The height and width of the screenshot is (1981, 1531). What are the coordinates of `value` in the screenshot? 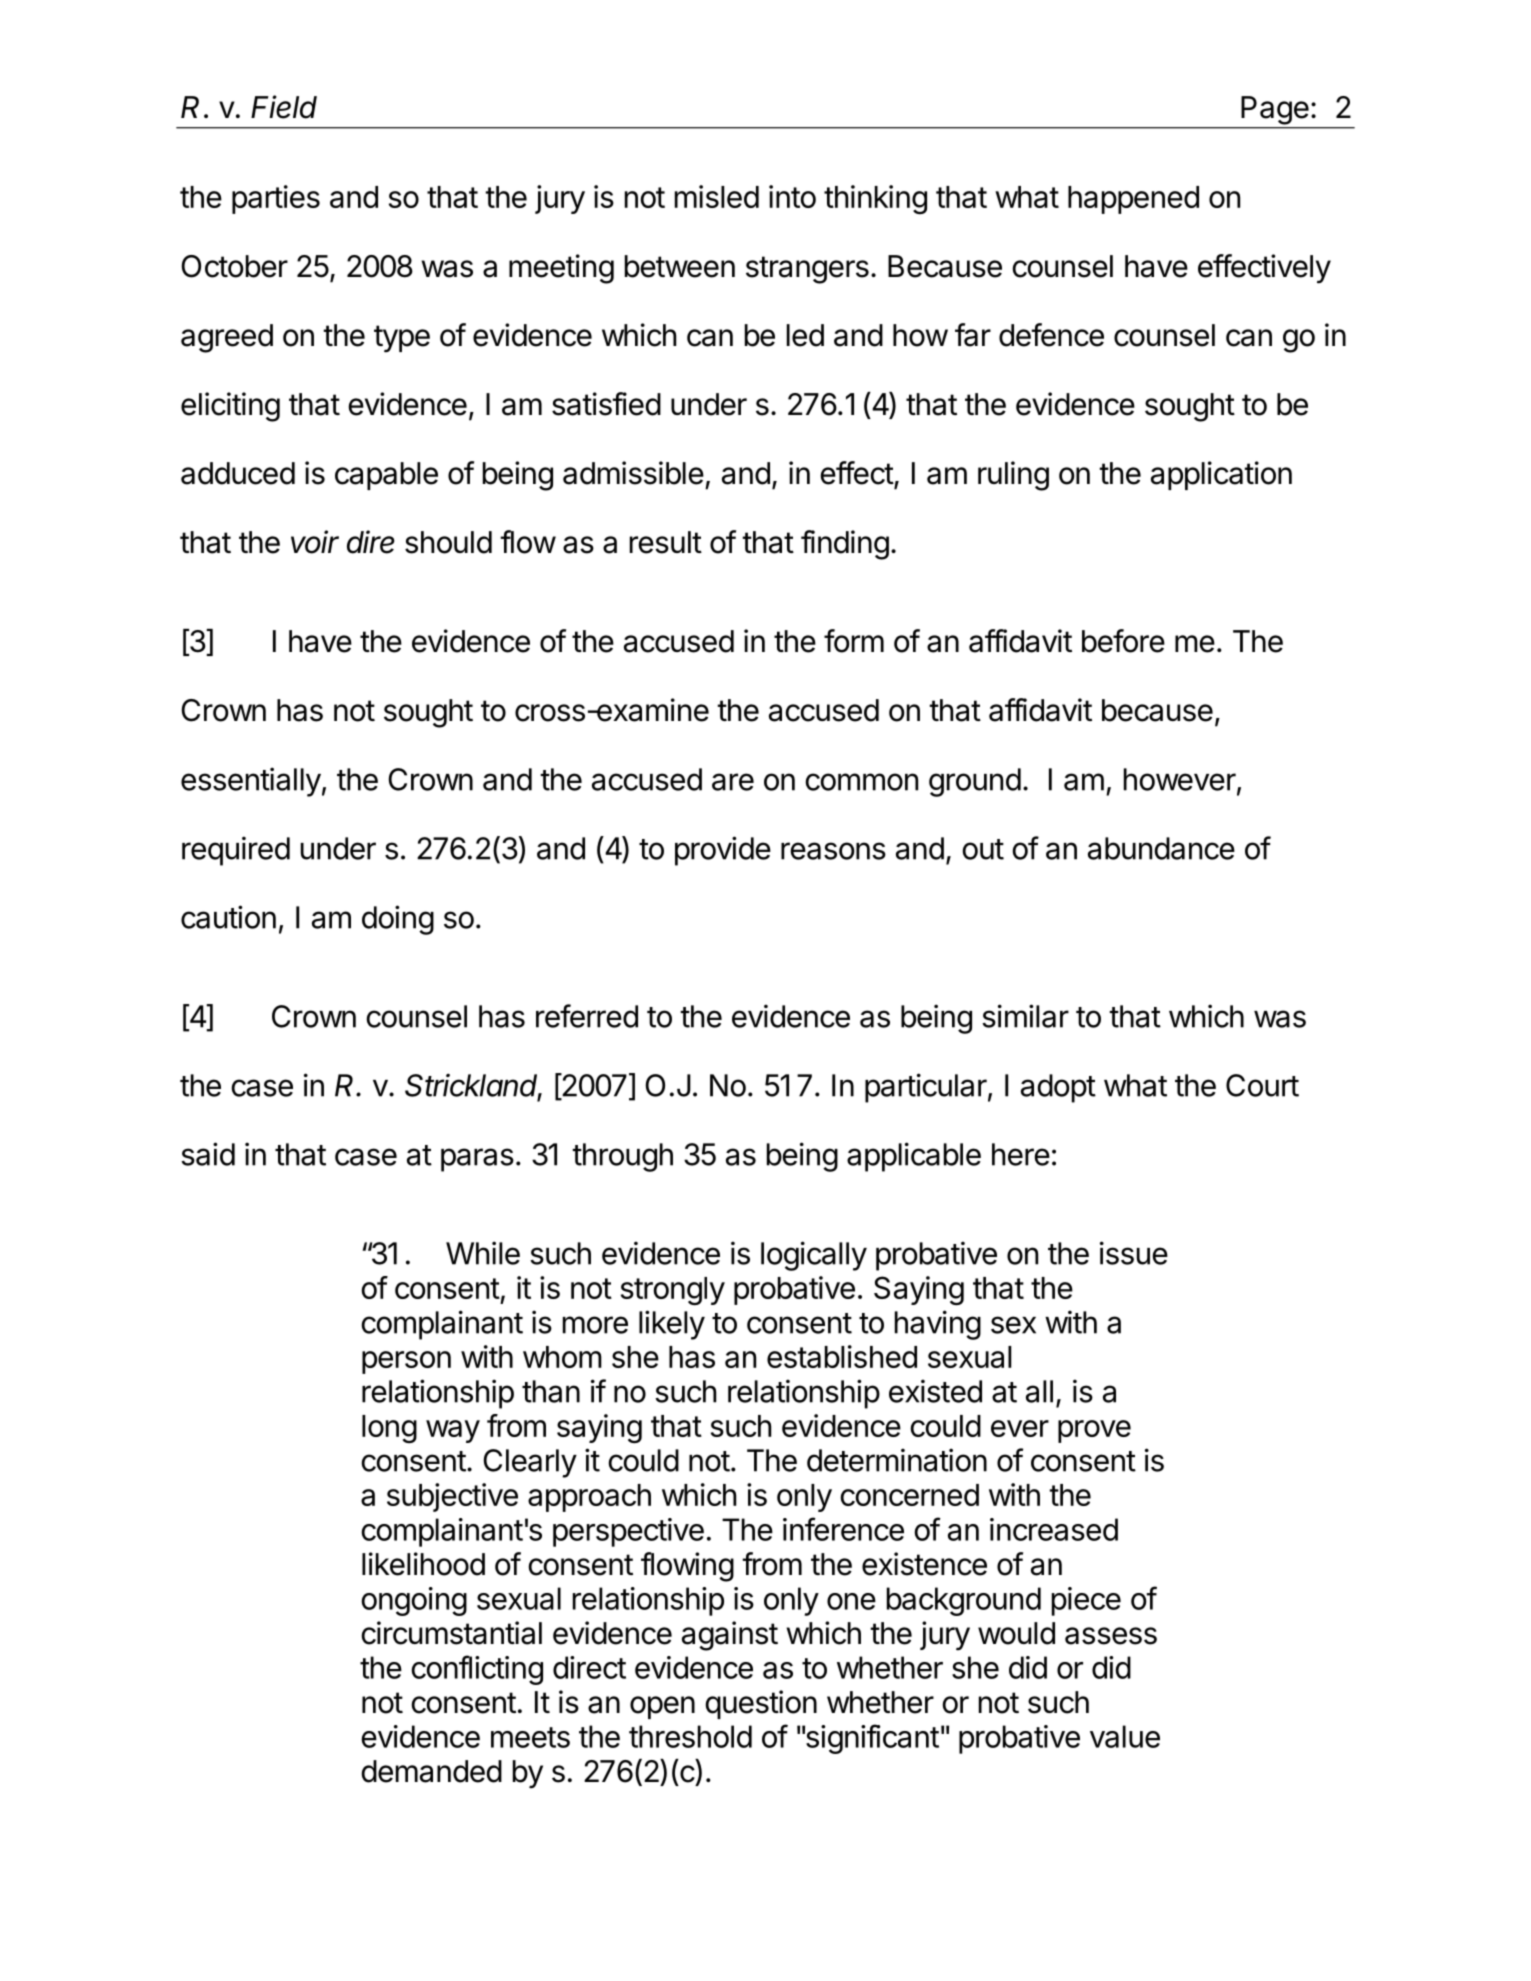 It's located at (1125, 1736).
